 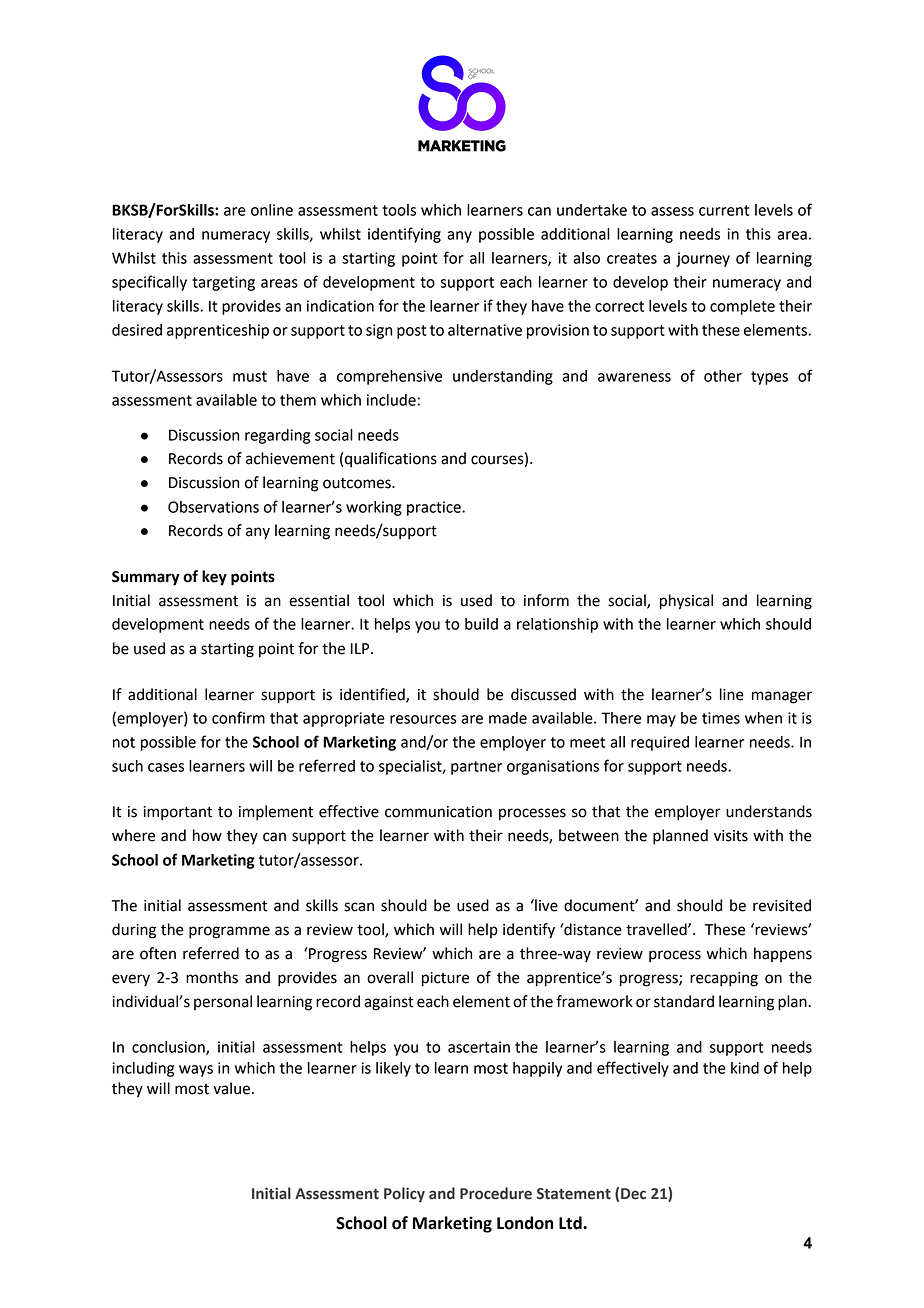 What do you see at coordinates (496, 1193) in the screenshot?
I see `Procedure` at bounding box center [496, 1193].
